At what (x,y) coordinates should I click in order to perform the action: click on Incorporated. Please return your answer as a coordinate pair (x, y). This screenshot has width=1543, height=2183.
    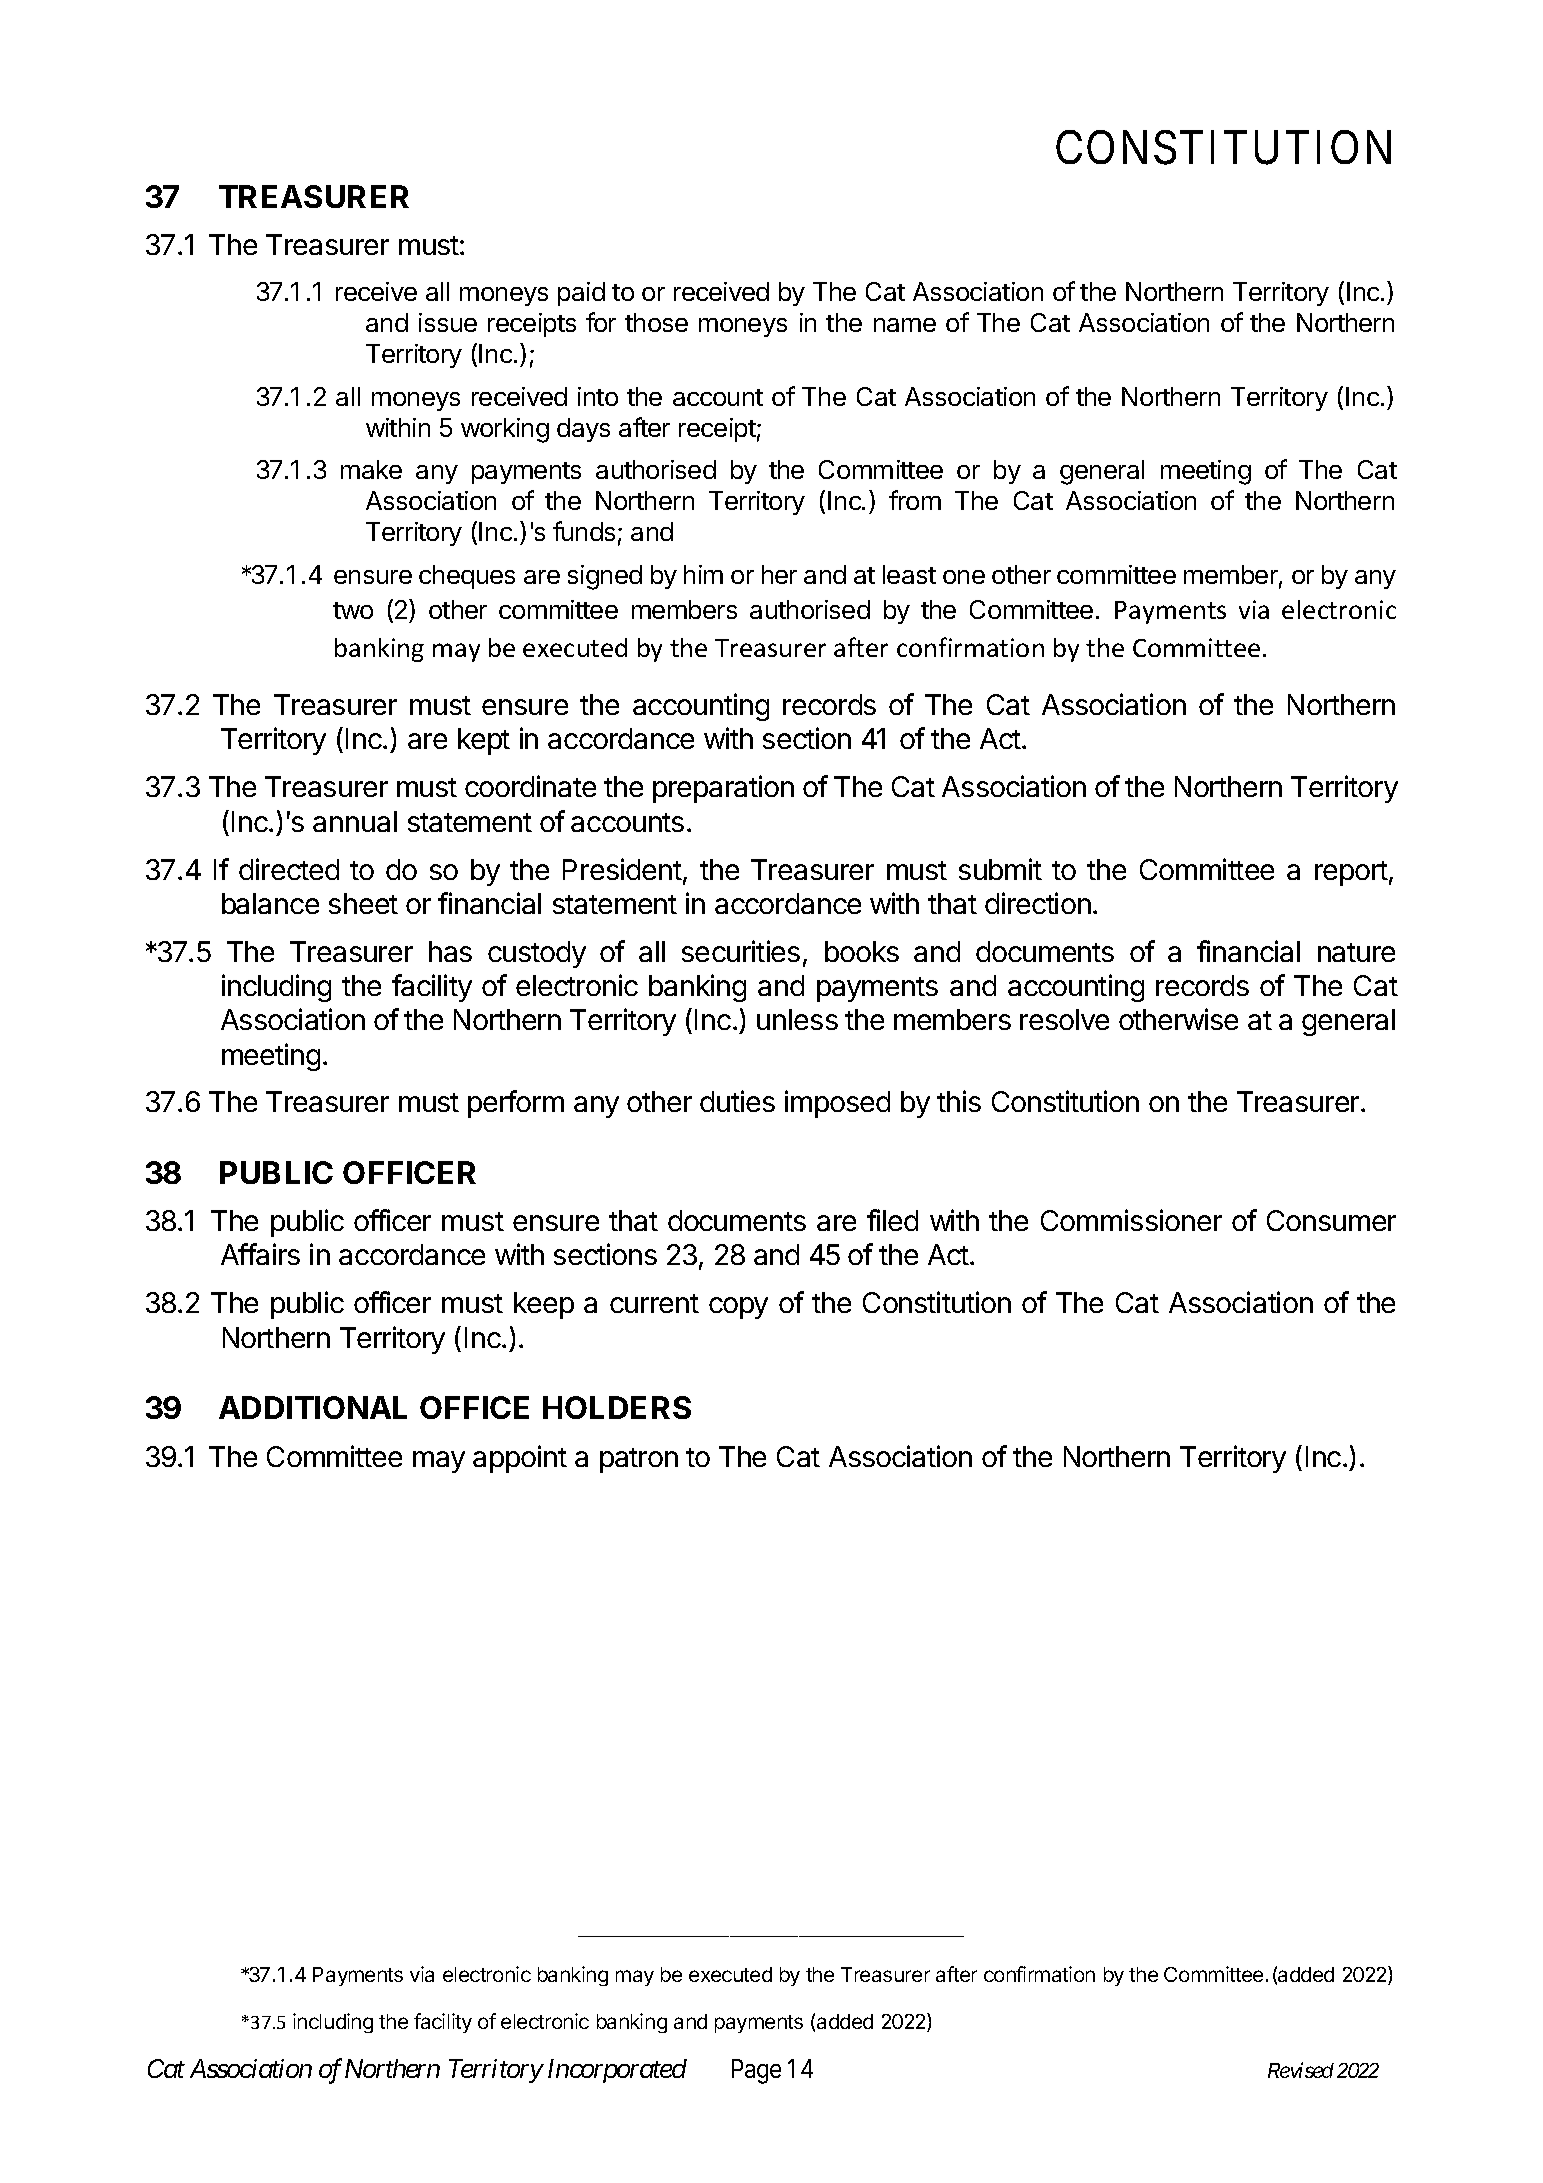
    Looking at the image, I should click on (617, 2071).
